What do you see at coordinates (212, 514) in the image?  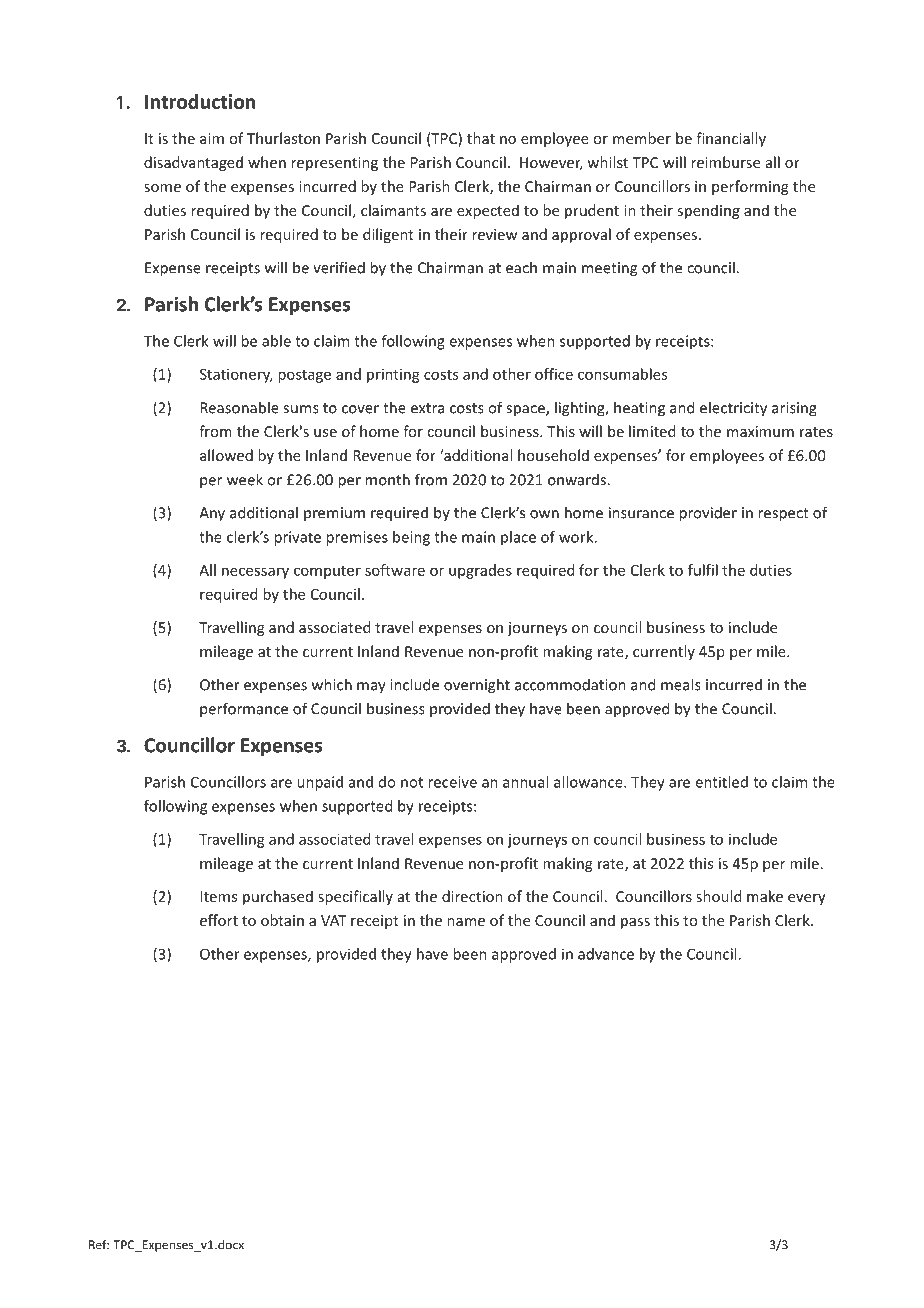 I see `Any` at bounding box center [212, 514].
